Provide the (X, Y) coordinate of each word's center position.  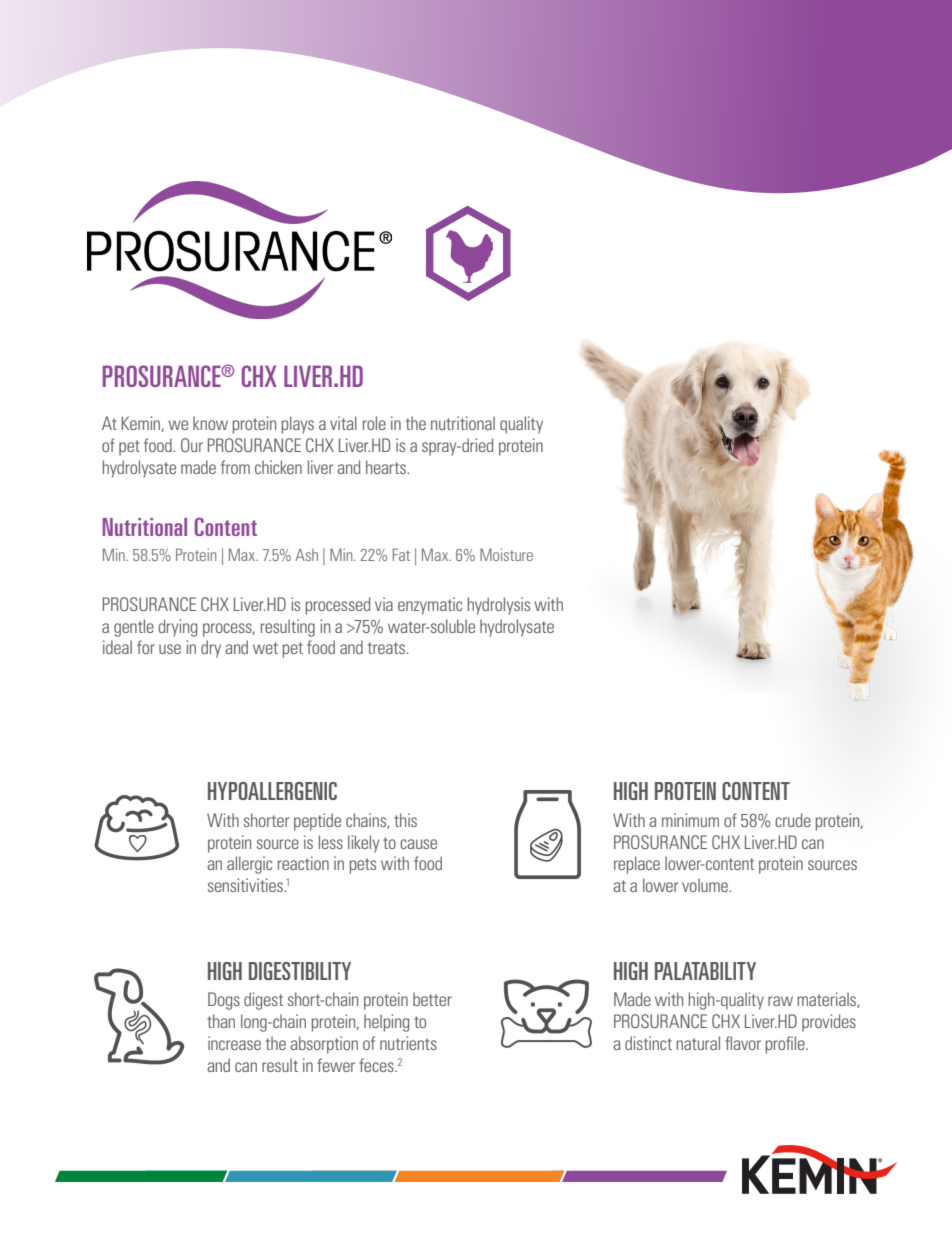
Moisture (506, 554)
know (210, 423)
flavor (743, 1043)
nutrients (408, 1043)
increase (234, 1043)
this (405, 820)
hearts (387, 467)
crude (793, 820)
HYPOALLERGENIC (272, 791)
